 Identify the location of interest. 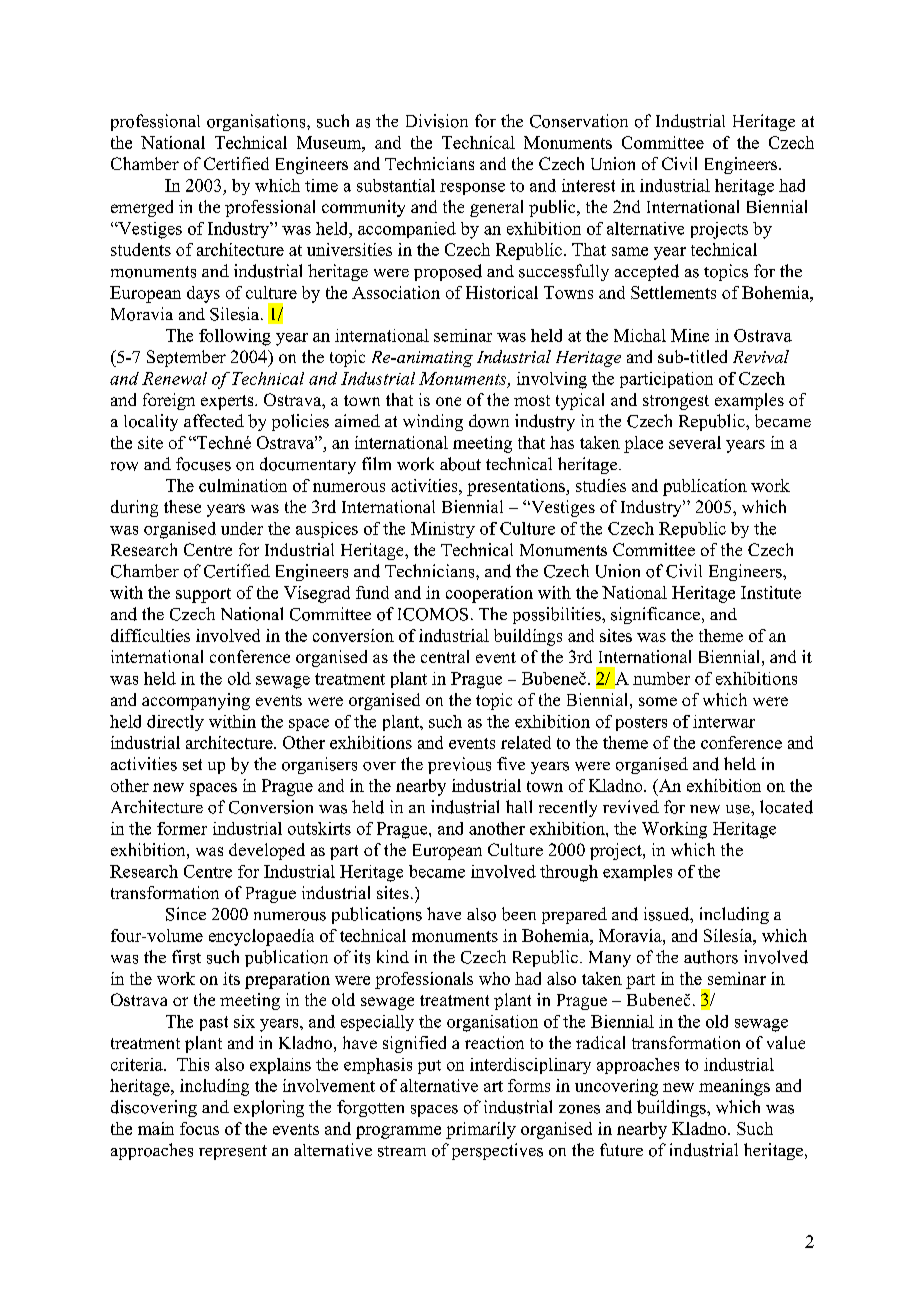
(588, 185).
